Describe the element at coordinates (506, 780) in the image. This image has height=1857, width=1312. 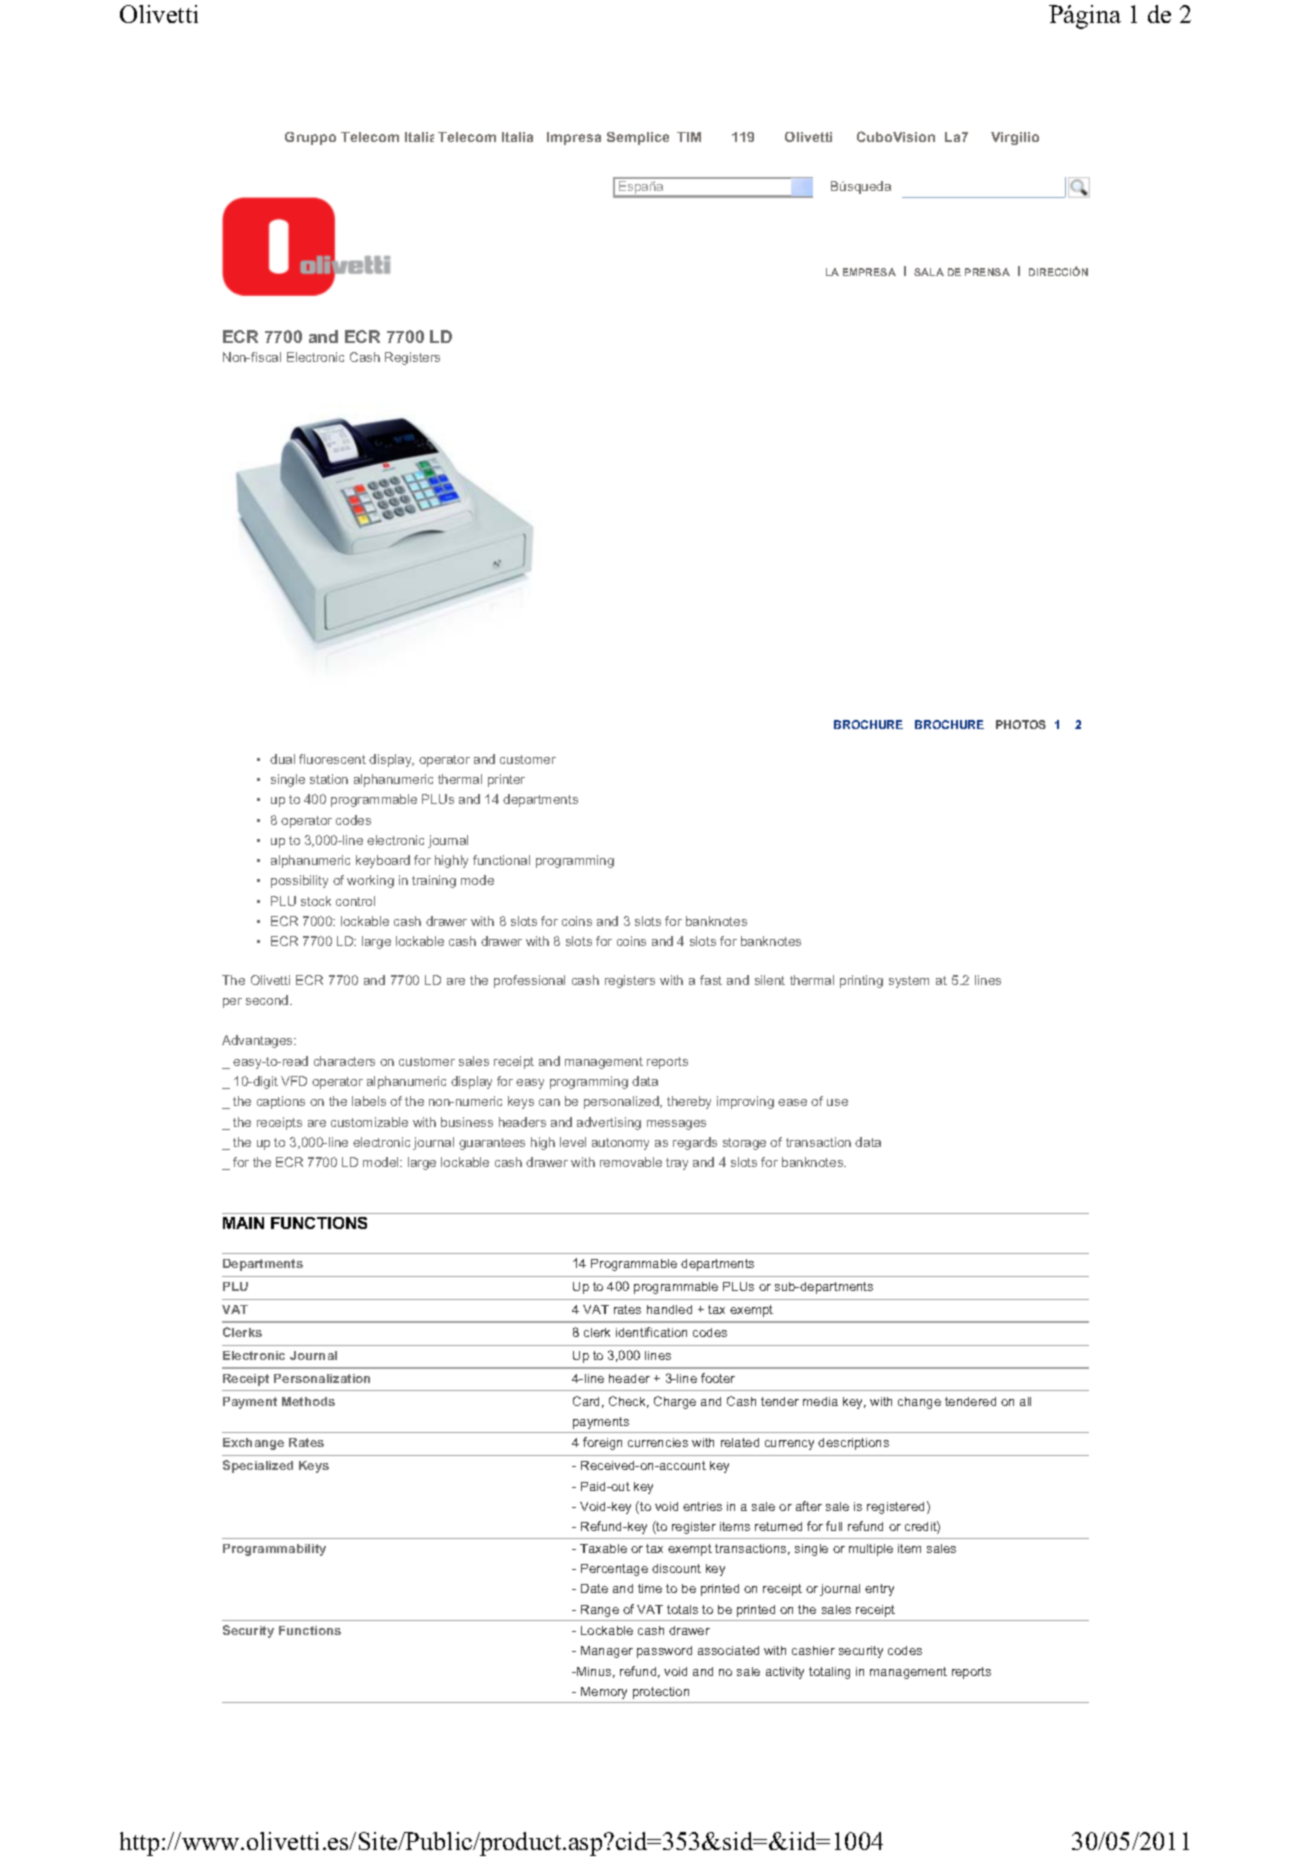
I see `printer` at that location.
